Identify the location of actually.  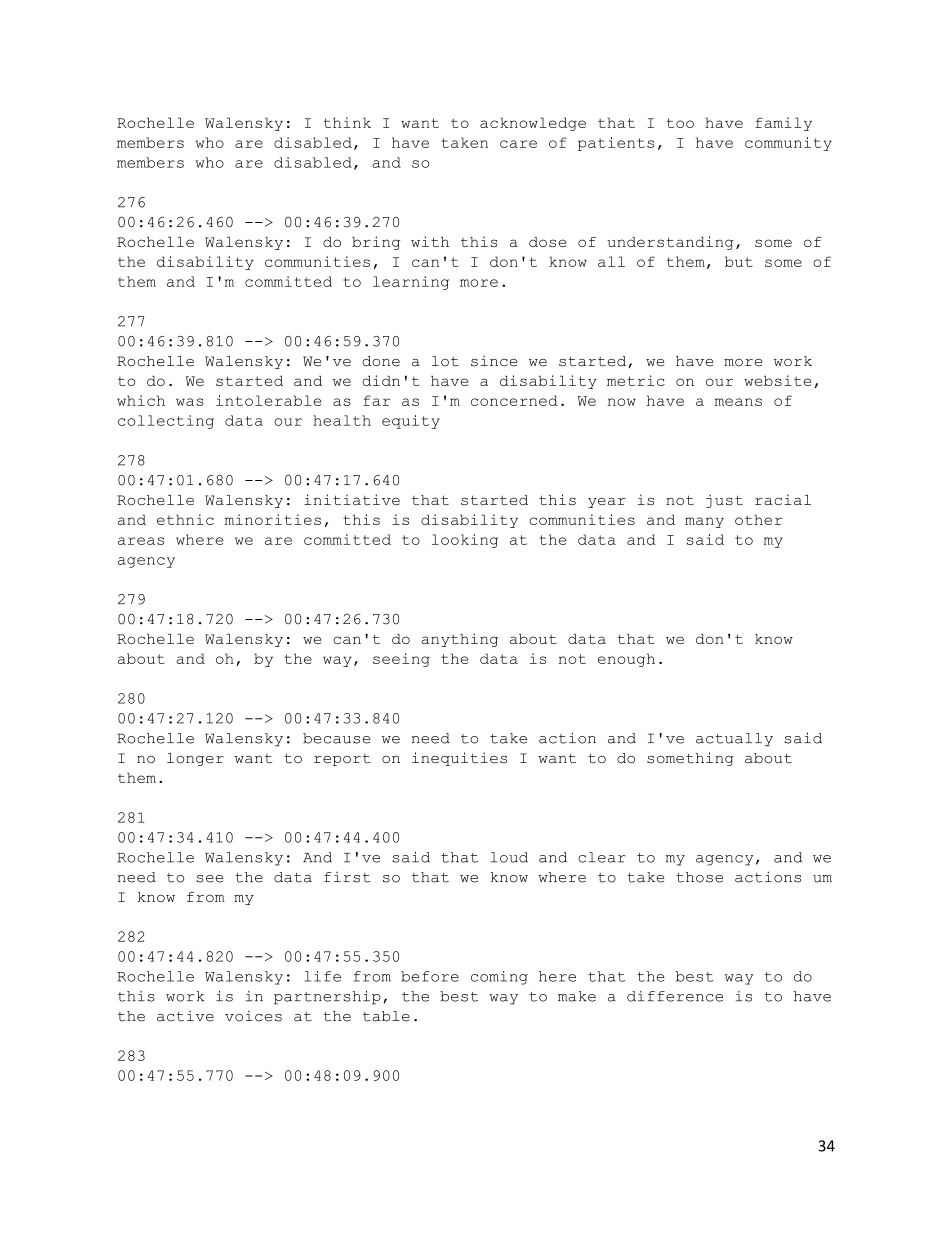
(734, 740).
